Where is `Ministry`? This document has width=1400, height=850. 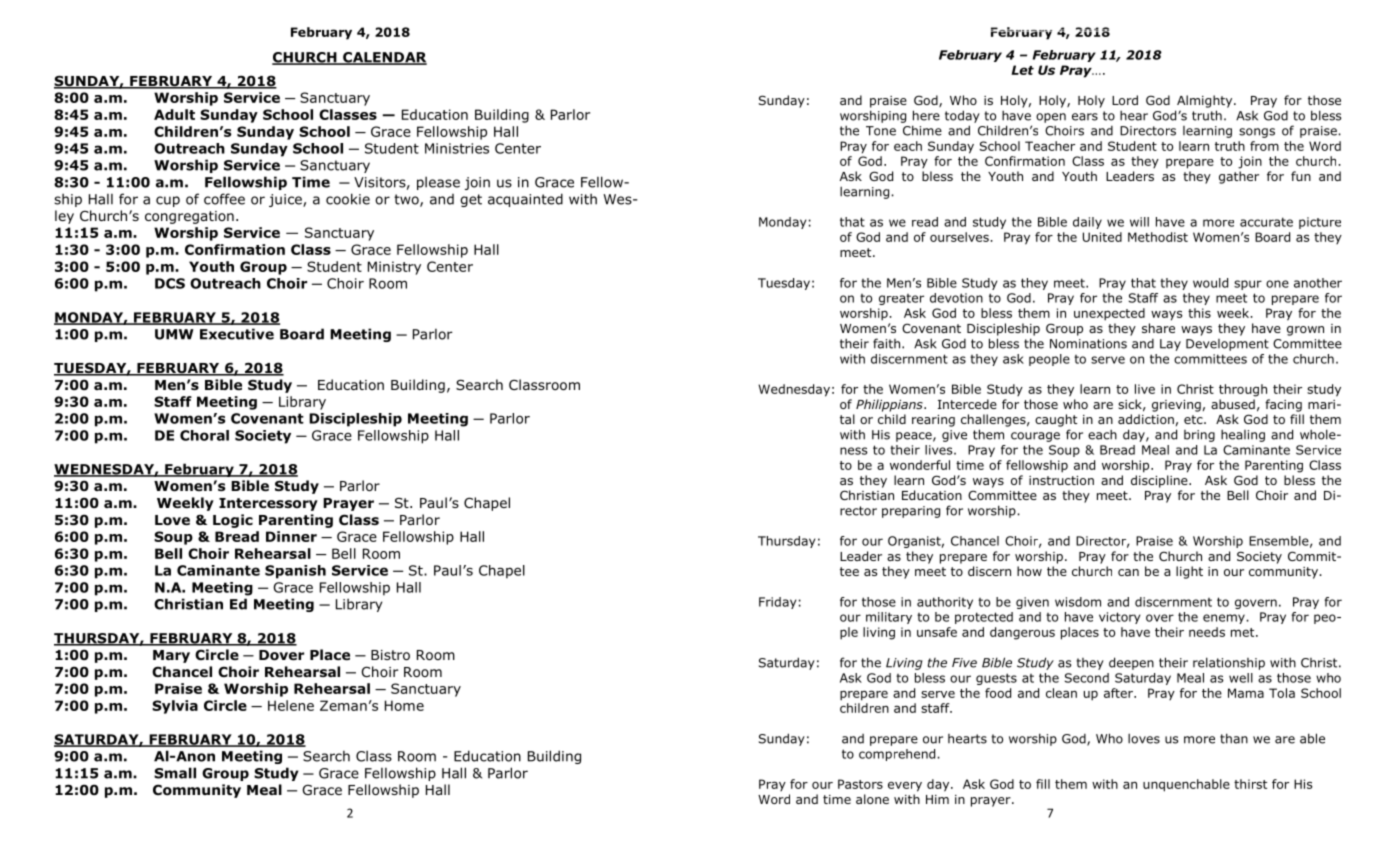 Ministry is located at coordinates (394, 268).
